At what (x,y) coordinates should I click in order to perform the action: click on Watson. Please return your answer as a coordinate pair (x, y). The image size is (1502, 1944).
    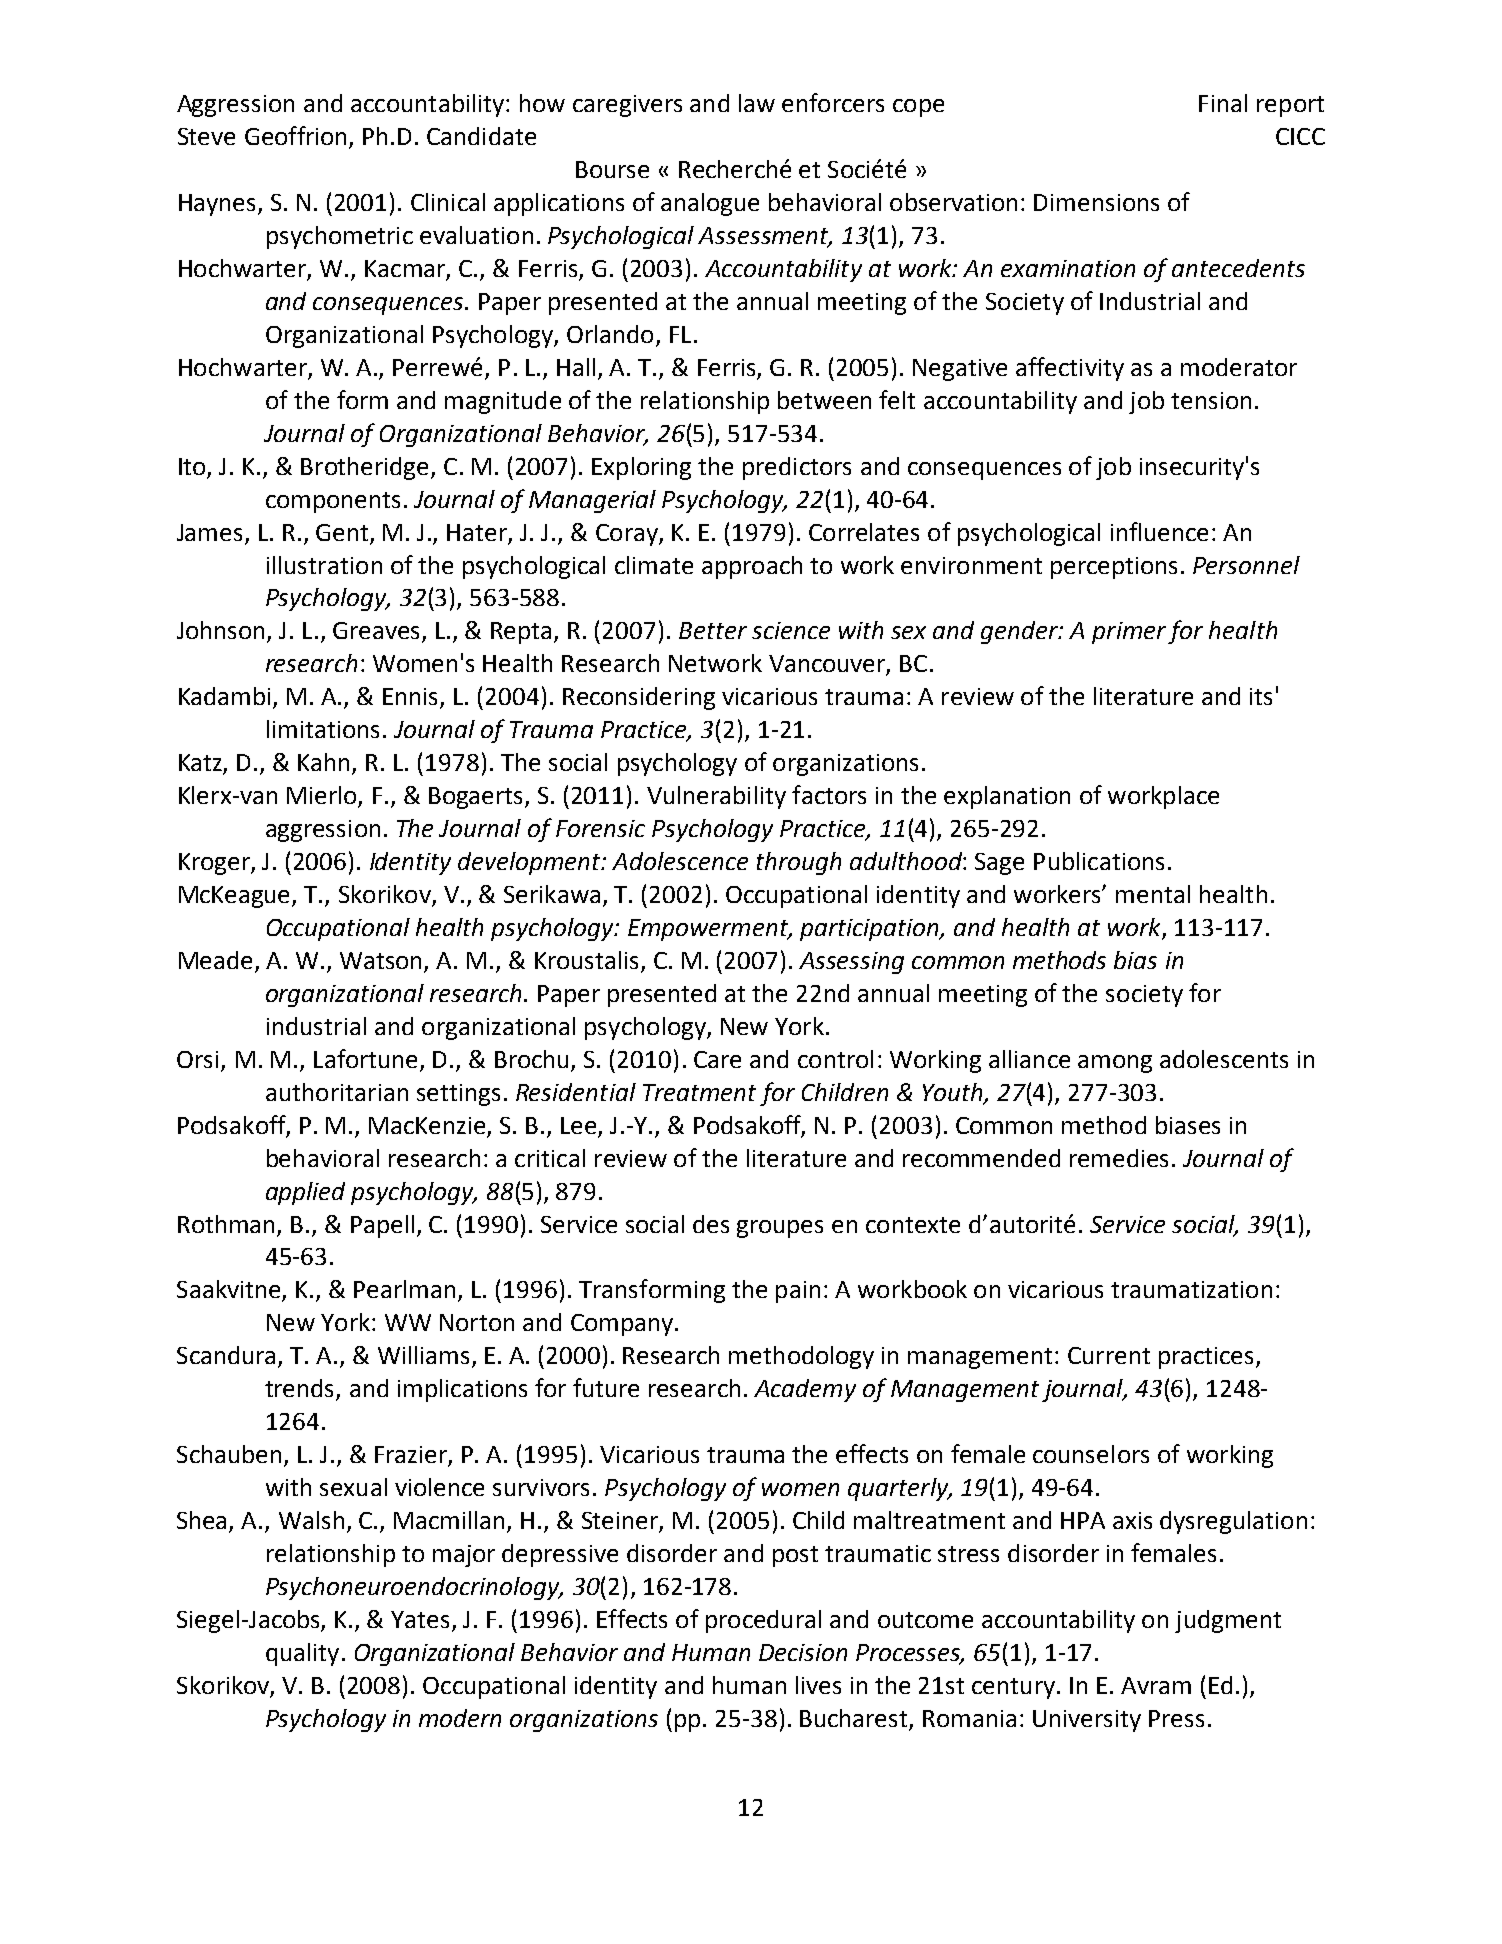
    Looking at the image, I should click on (380, 960).
